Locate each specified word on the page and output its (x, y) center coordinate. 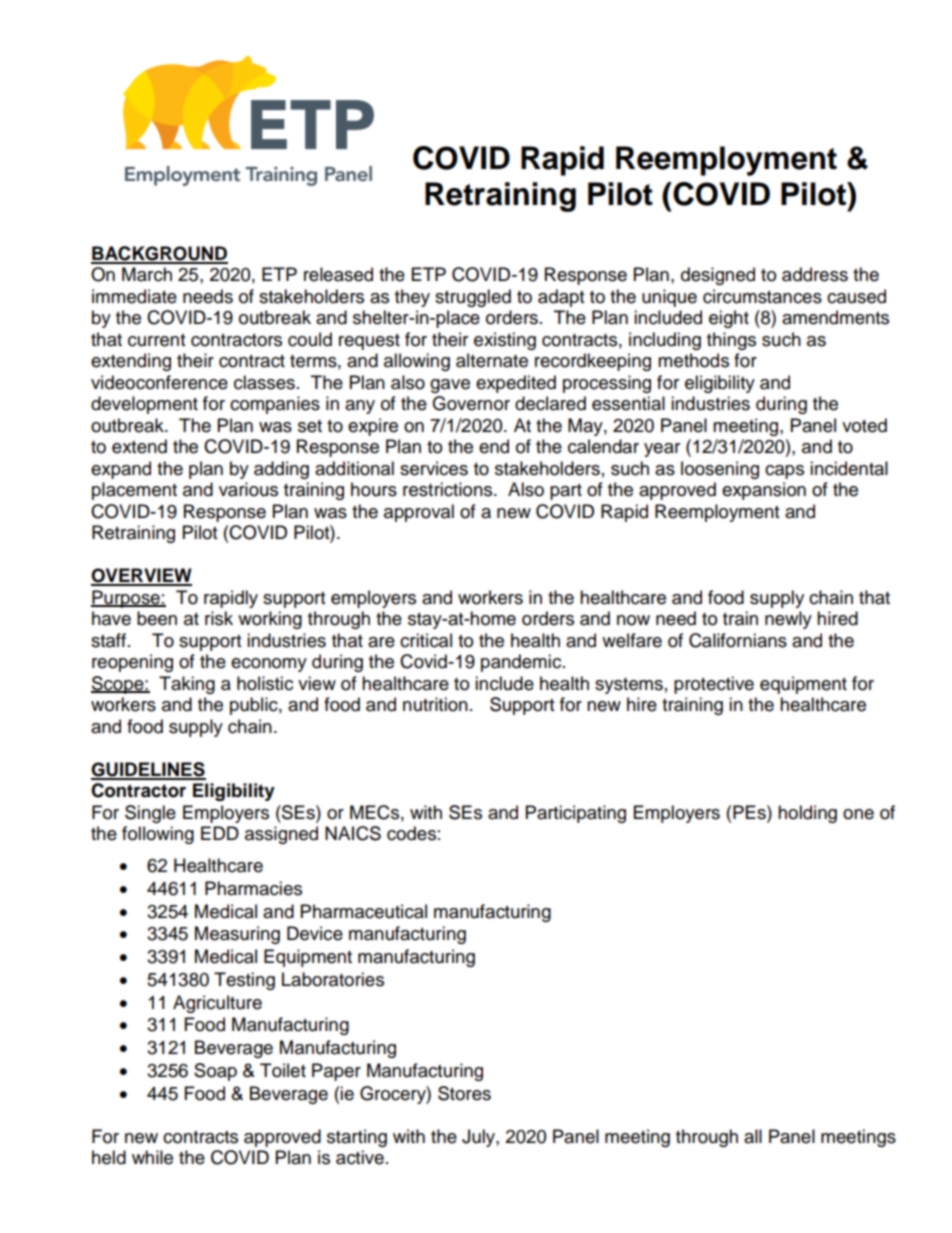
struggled (473, 298)
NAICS (353, 833)
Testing (244, 981)
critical (426, 640)
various (248, 489)
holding (807, 814)
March (147, 274)
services (434, 468)
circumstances (762, 296)
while (152, 1157)
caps (784, 472)
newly (788, 620)
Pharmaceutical (364, 911)
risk (219, 618)
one (858, 814)
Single (150, 814)
